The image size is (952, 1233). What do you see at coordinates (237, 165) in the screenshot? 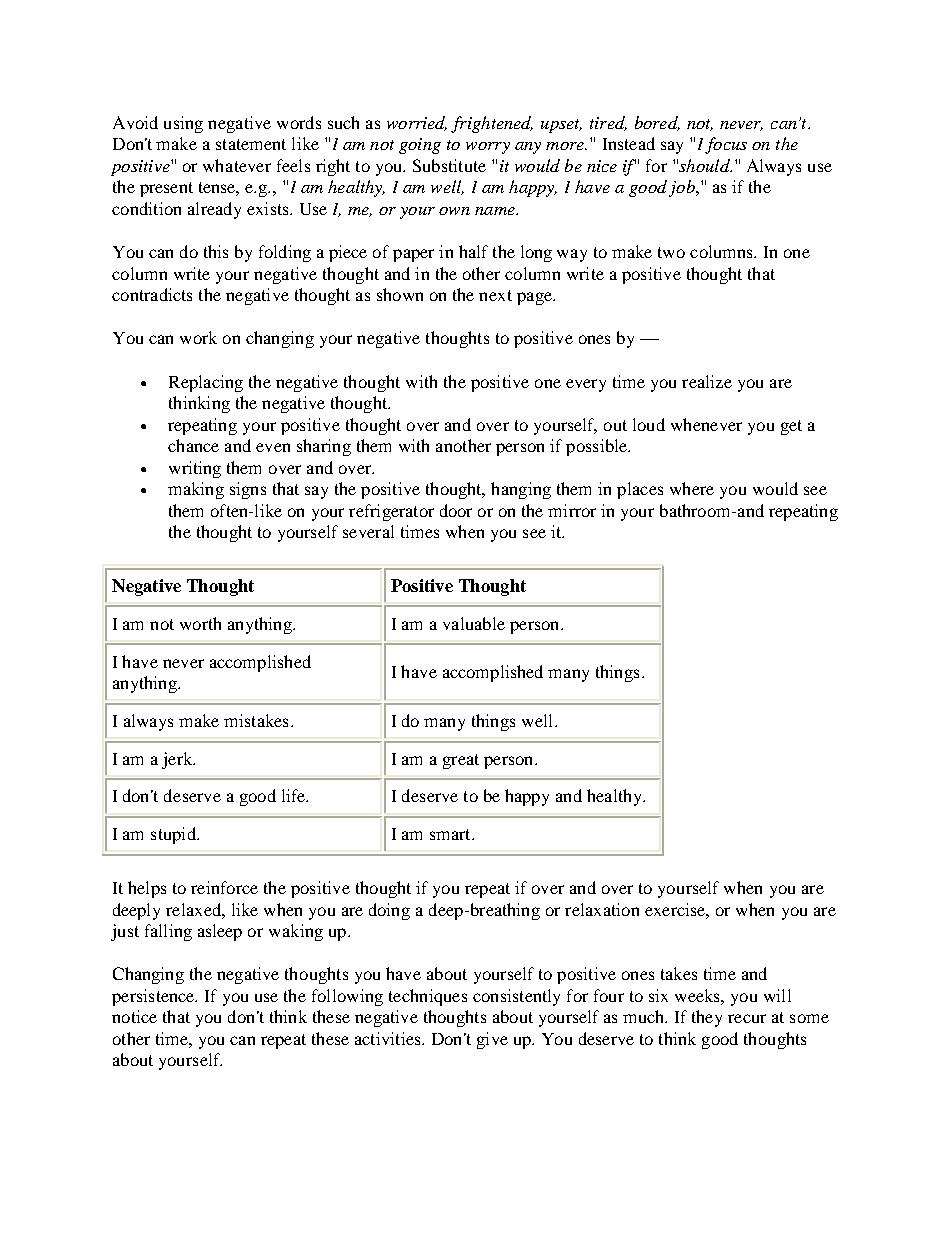
I see `whatever` at bounding box center [237, 165].
